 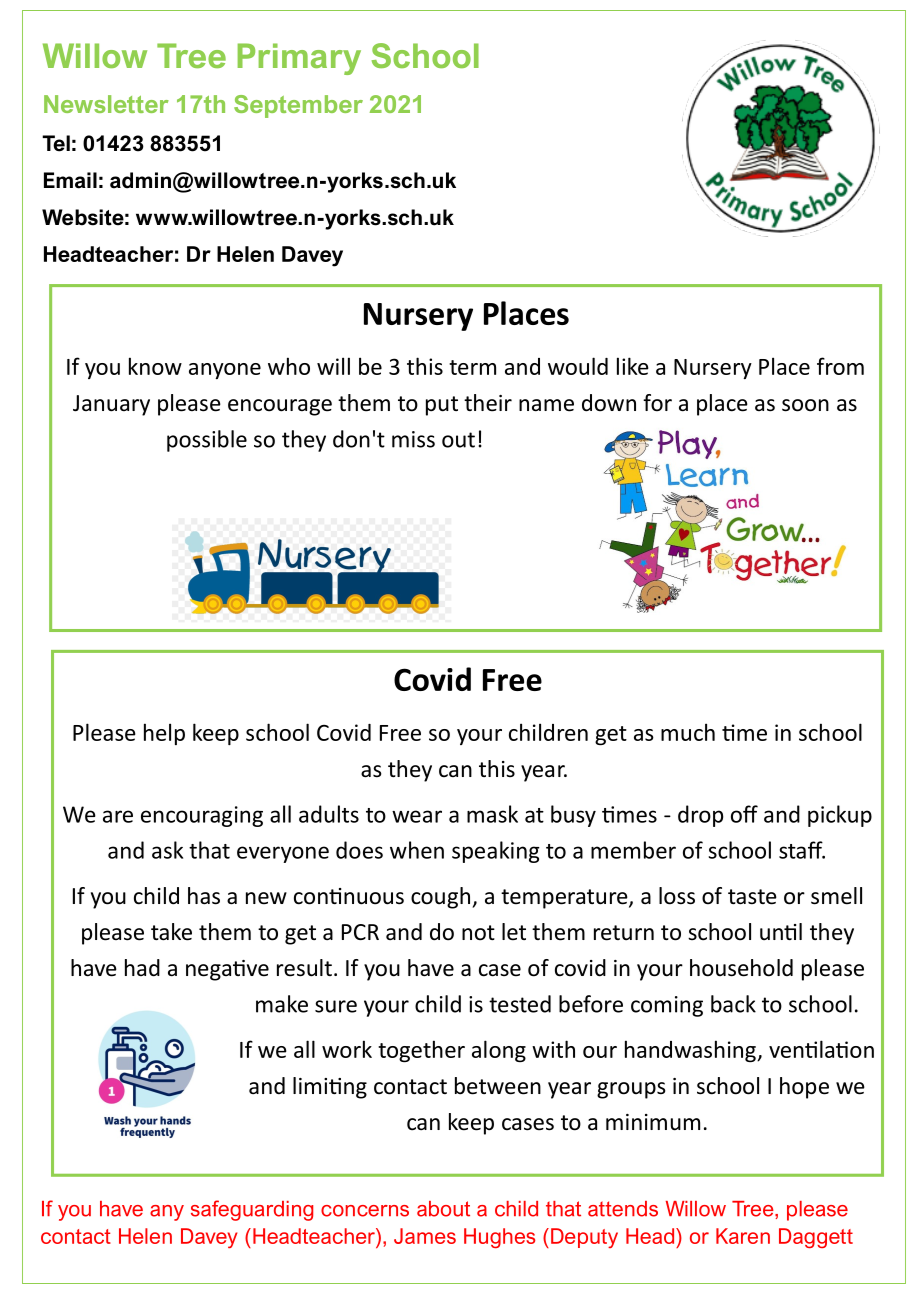 I want to click on soon, so click(x=805, y=405).
